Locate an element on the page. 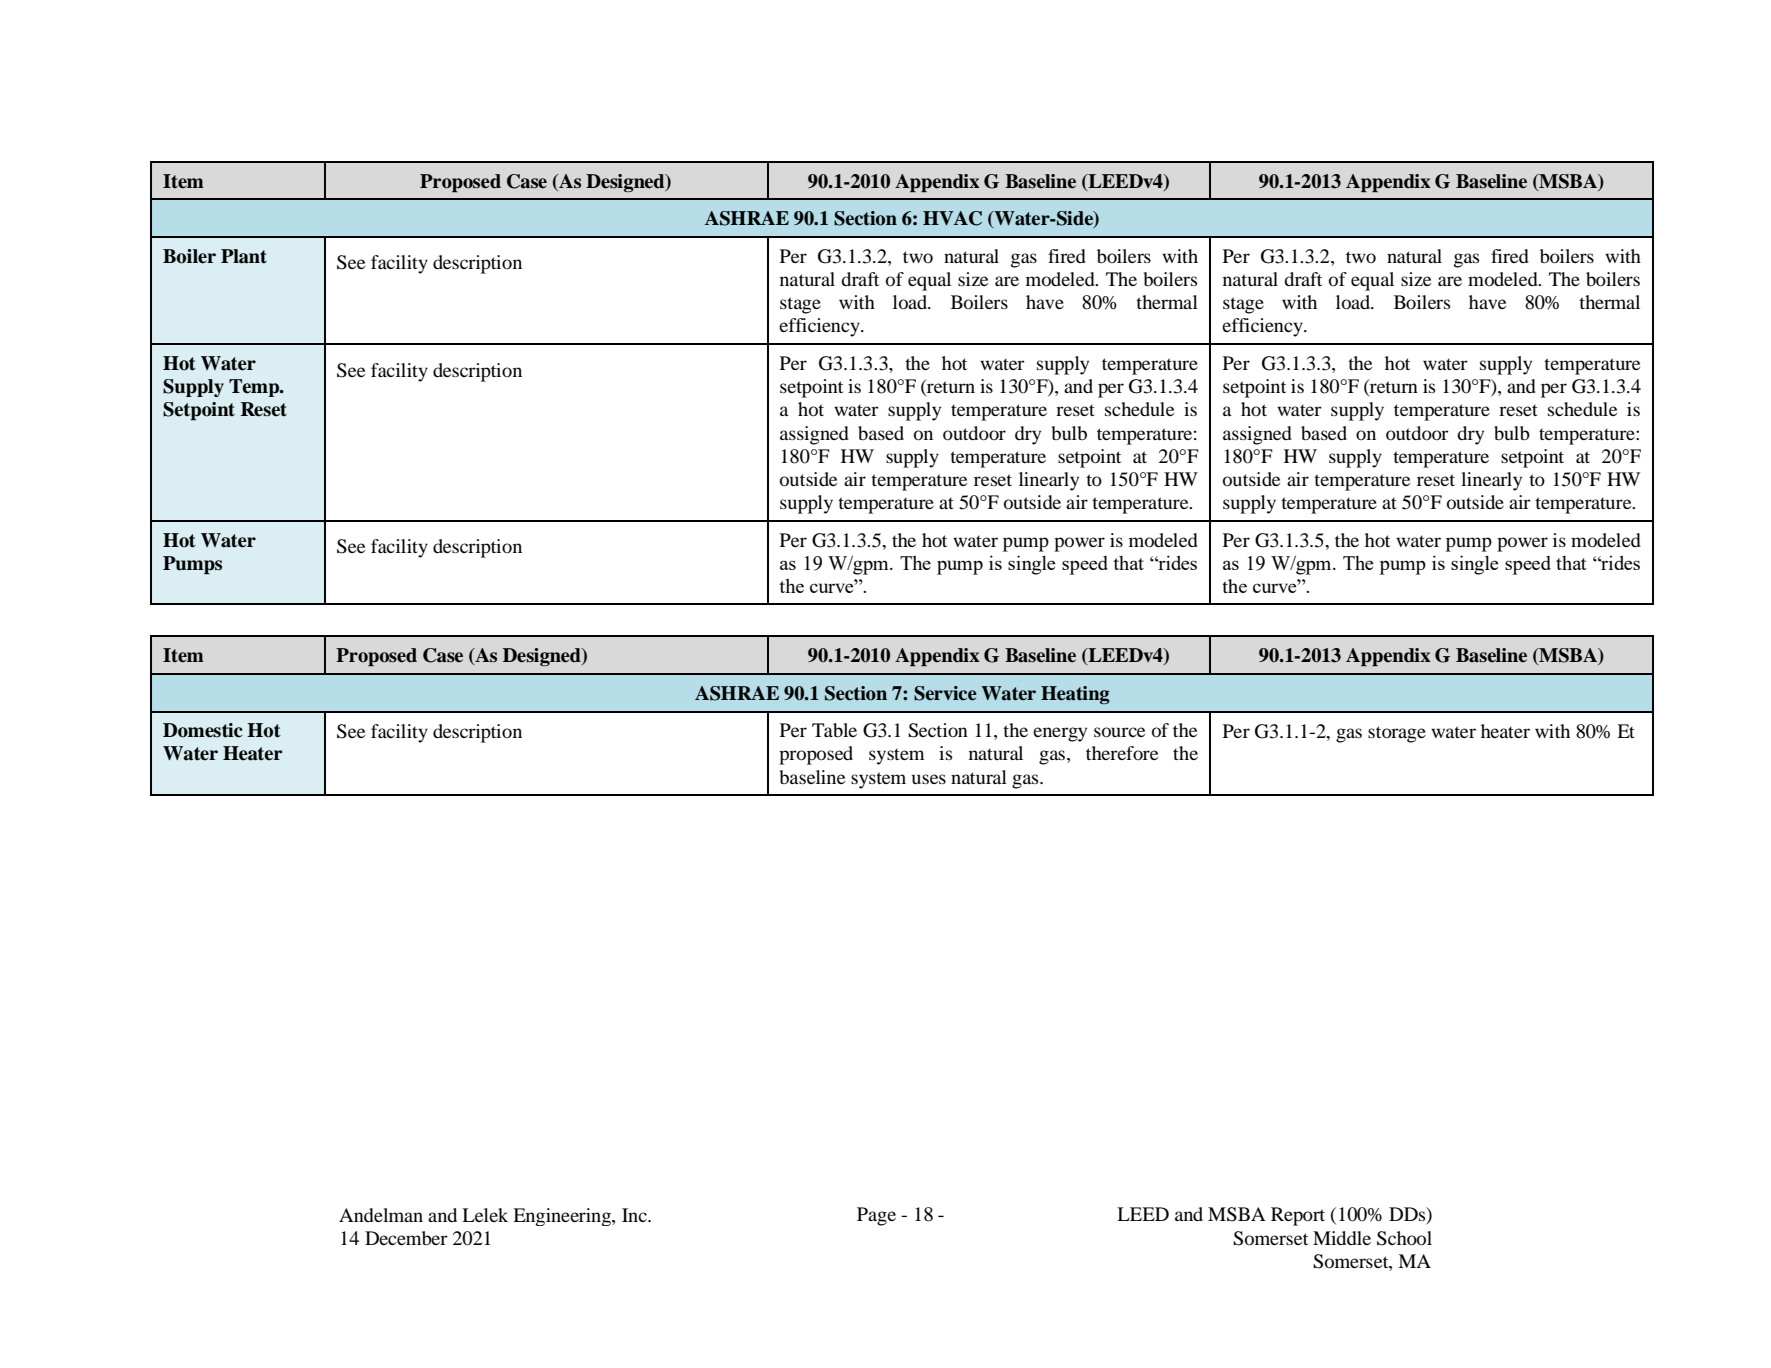  Plant is located at coordinates (244, 256).
